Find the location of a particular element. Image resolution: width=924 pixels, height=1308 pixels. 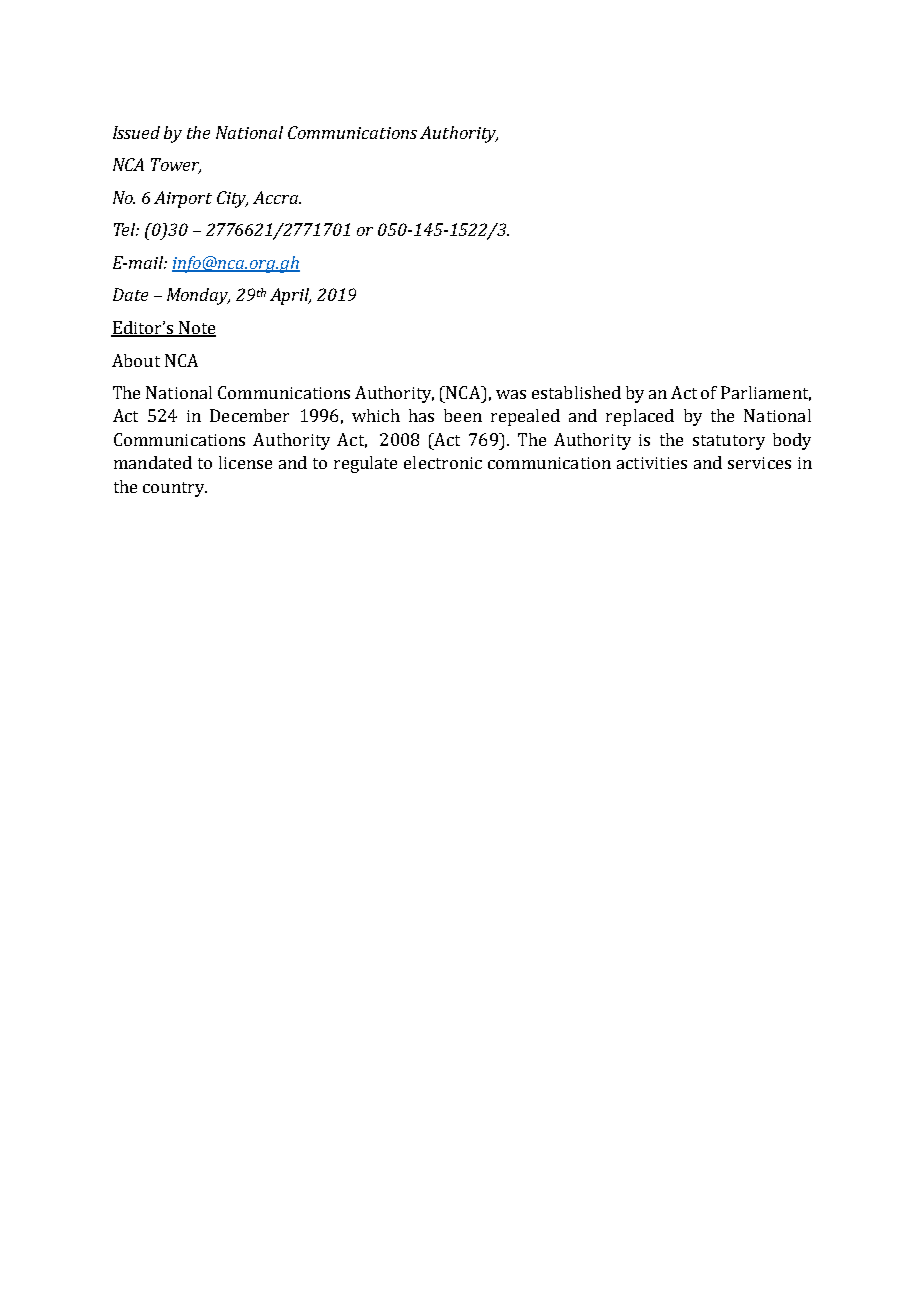

Issued is located at coordinates (136, 132).
